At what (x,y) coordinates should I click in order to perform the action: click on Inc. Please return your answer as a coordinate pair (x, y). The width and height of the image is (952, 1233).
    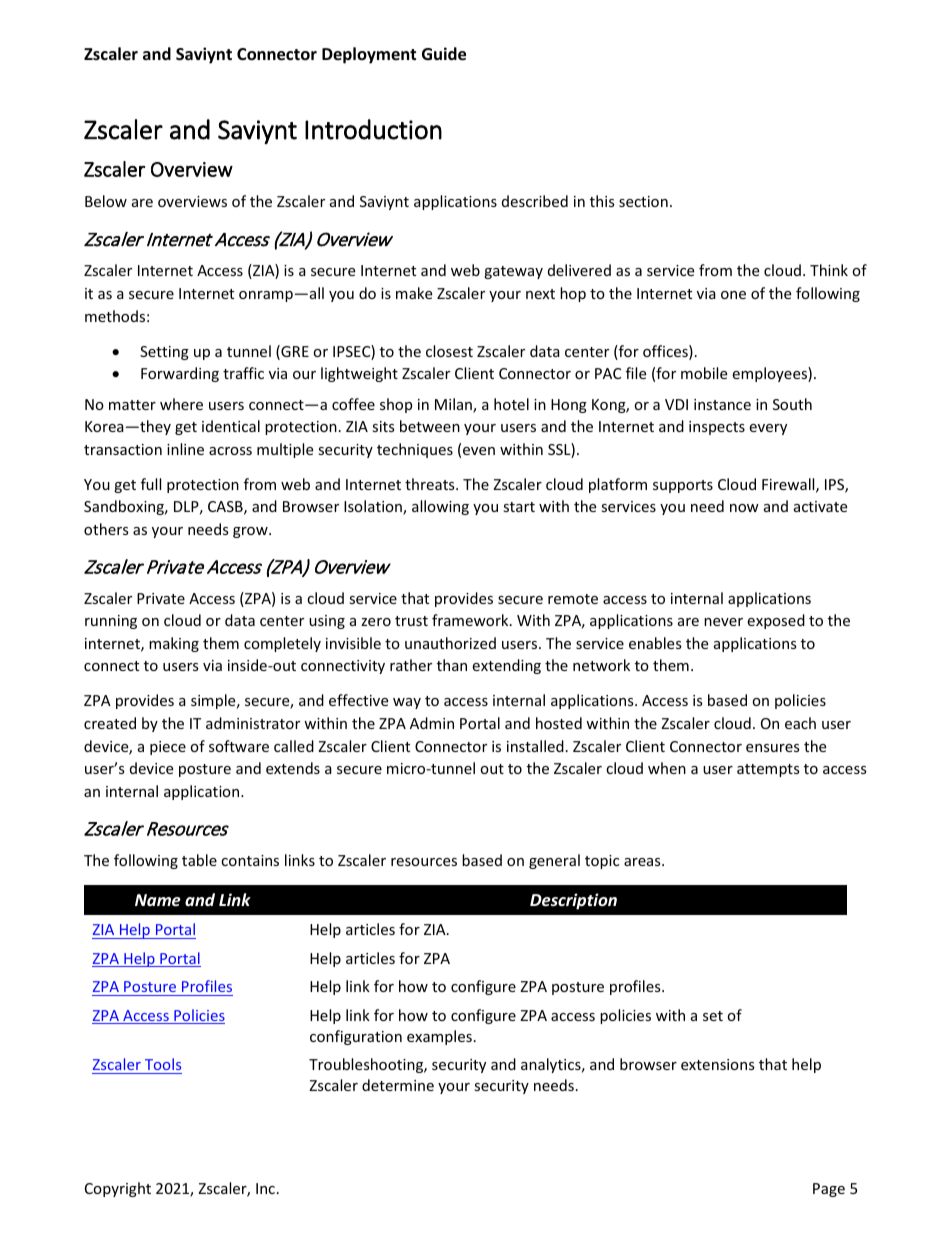
    Looking at the image, I should click on (265, 1188).
